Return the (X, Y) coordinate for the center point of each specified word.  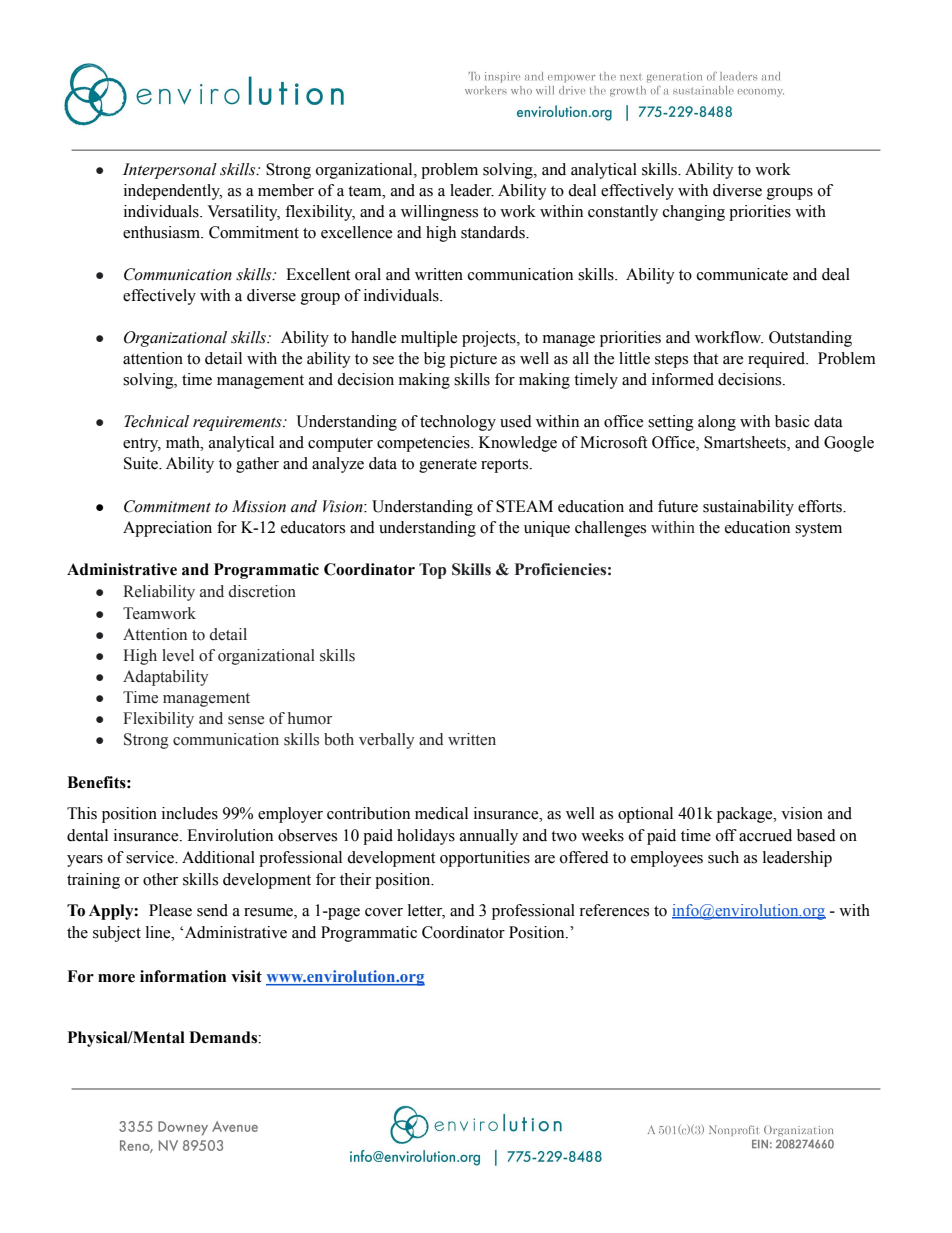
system (818, 530)
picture (473, 360)
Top (432, 571)
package (746, 815)
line (159, 932)
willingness (439, 213)
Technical (156, 421)
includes (190, 813)
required (778, 360)
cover (384, 912)
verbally (386, 741)
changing (694, 213)
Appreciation (167, 529)
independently (173, 192)
